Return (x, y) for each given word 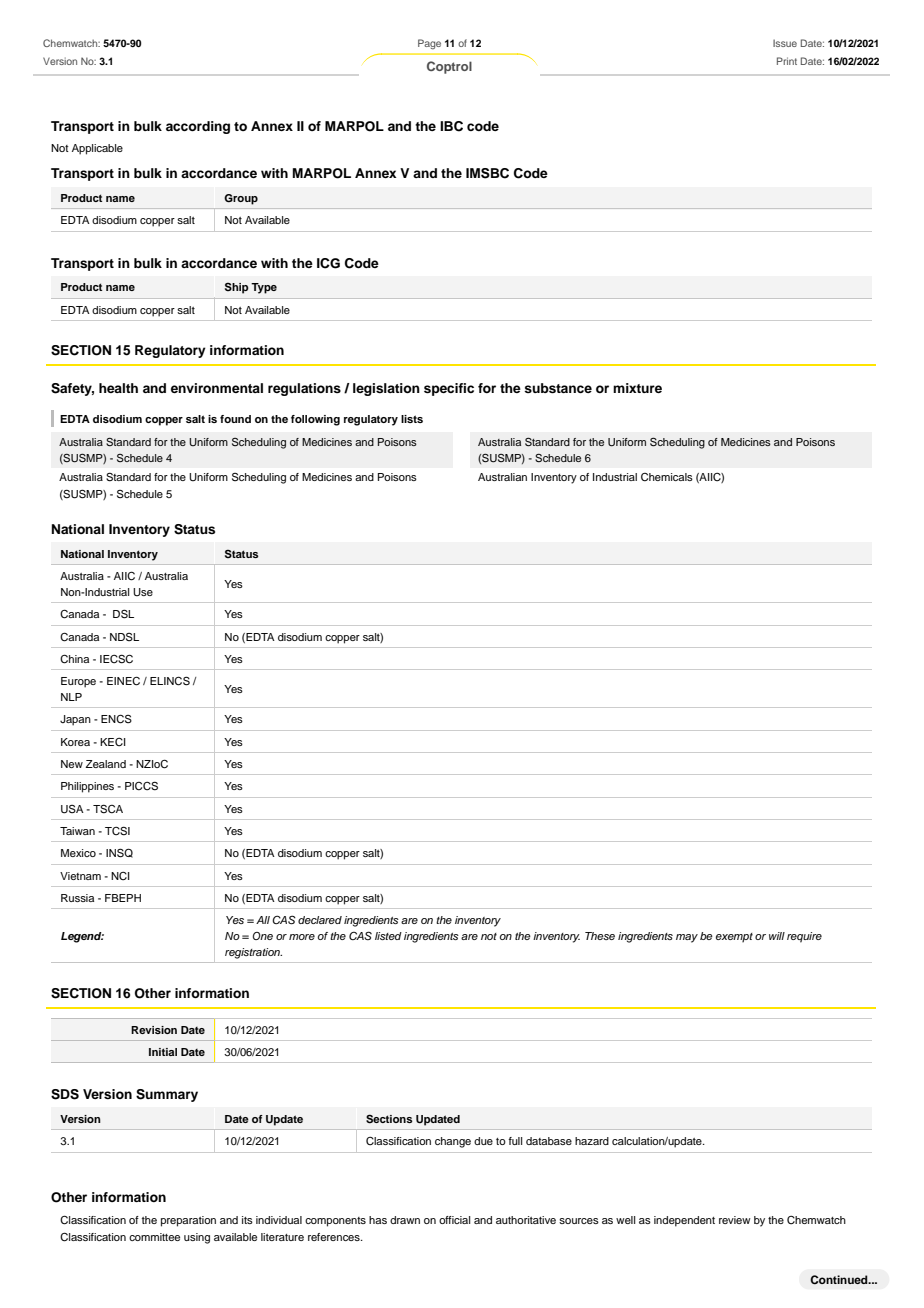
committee (154, 1237)
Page (429, 44)
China (74, 659)
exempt (734, 938)
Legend (82, 937)
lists (412, 419)
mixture (637, 388)
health (118, 388)
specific (449, 389)
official (454, 1220)
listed (388, 936)
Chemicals (667, 477)
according (198, 127)
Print (787, 61)
